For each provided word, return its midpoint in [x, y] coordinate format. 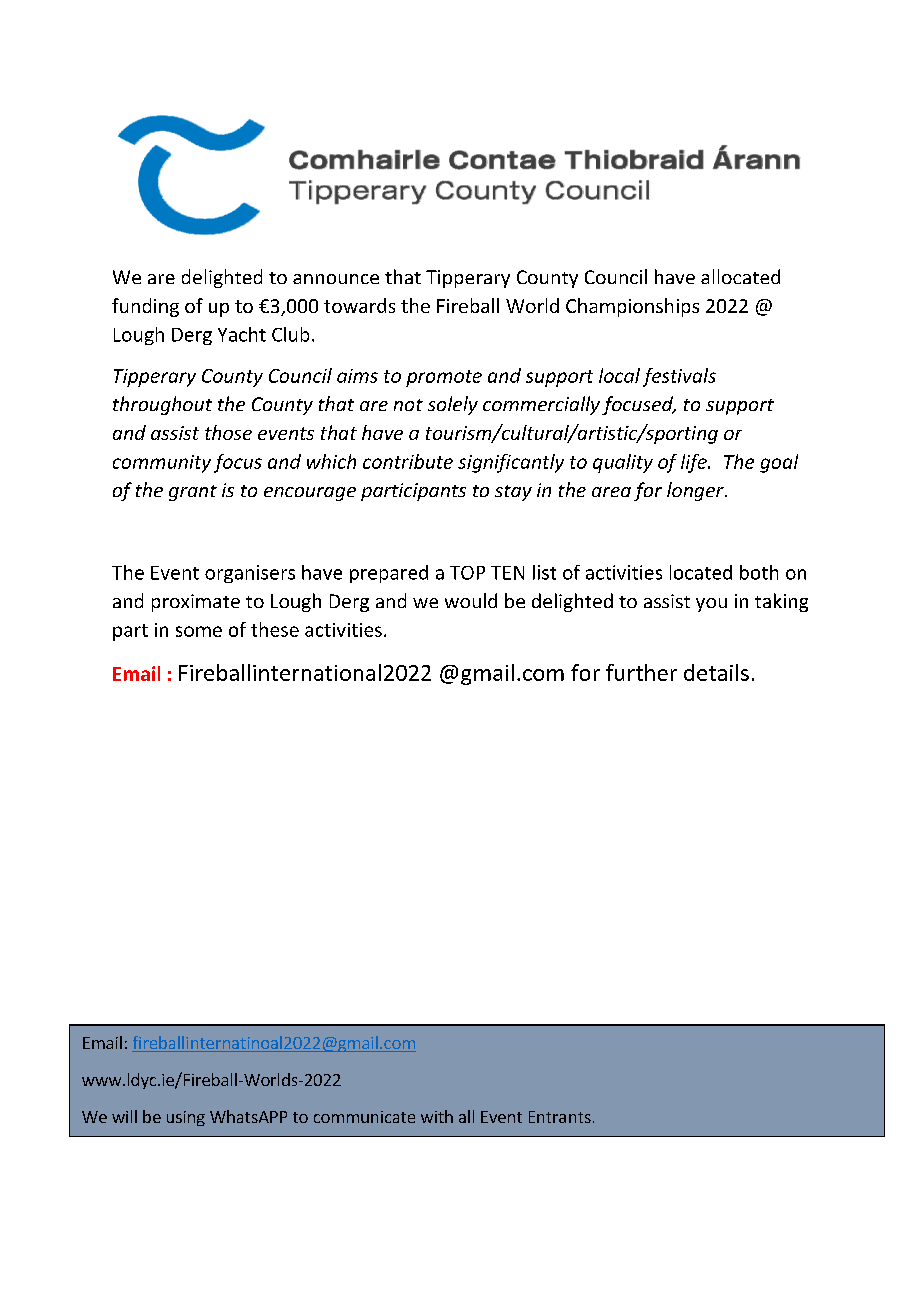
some [199, 631]
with [437, 1116]
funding [145, 307]
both [759, 572]
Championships [632, 307]
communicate [364, 1117]
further [641, 672]
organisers [250, 574]
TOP [467, 573]
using [186, 1118]
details [716, 672]
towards [359, 305]
